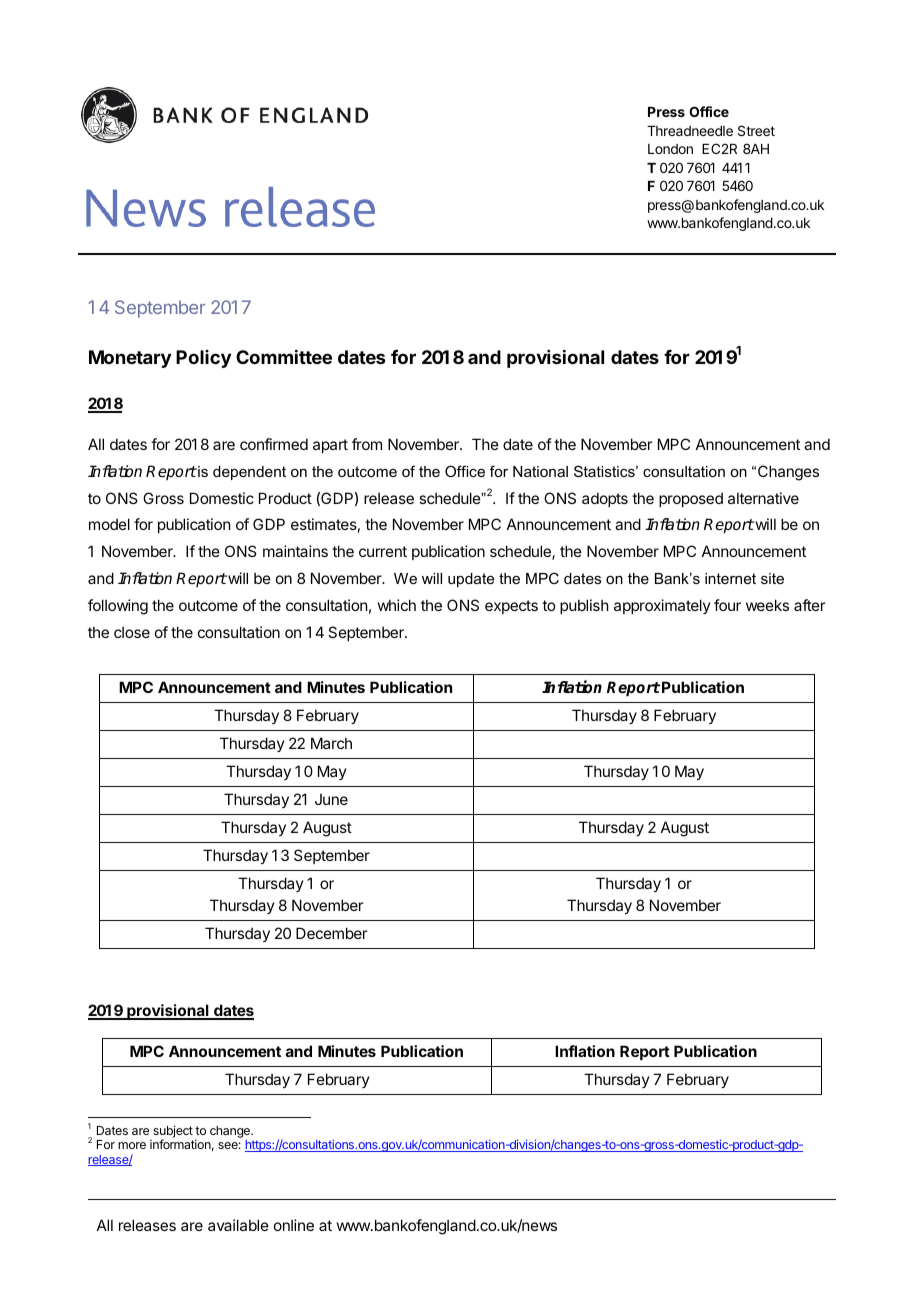 This screenshot has width=924, height=1308. Describe the element at coordinates (118, 607) in the screenshot. I see `following` at that location.
